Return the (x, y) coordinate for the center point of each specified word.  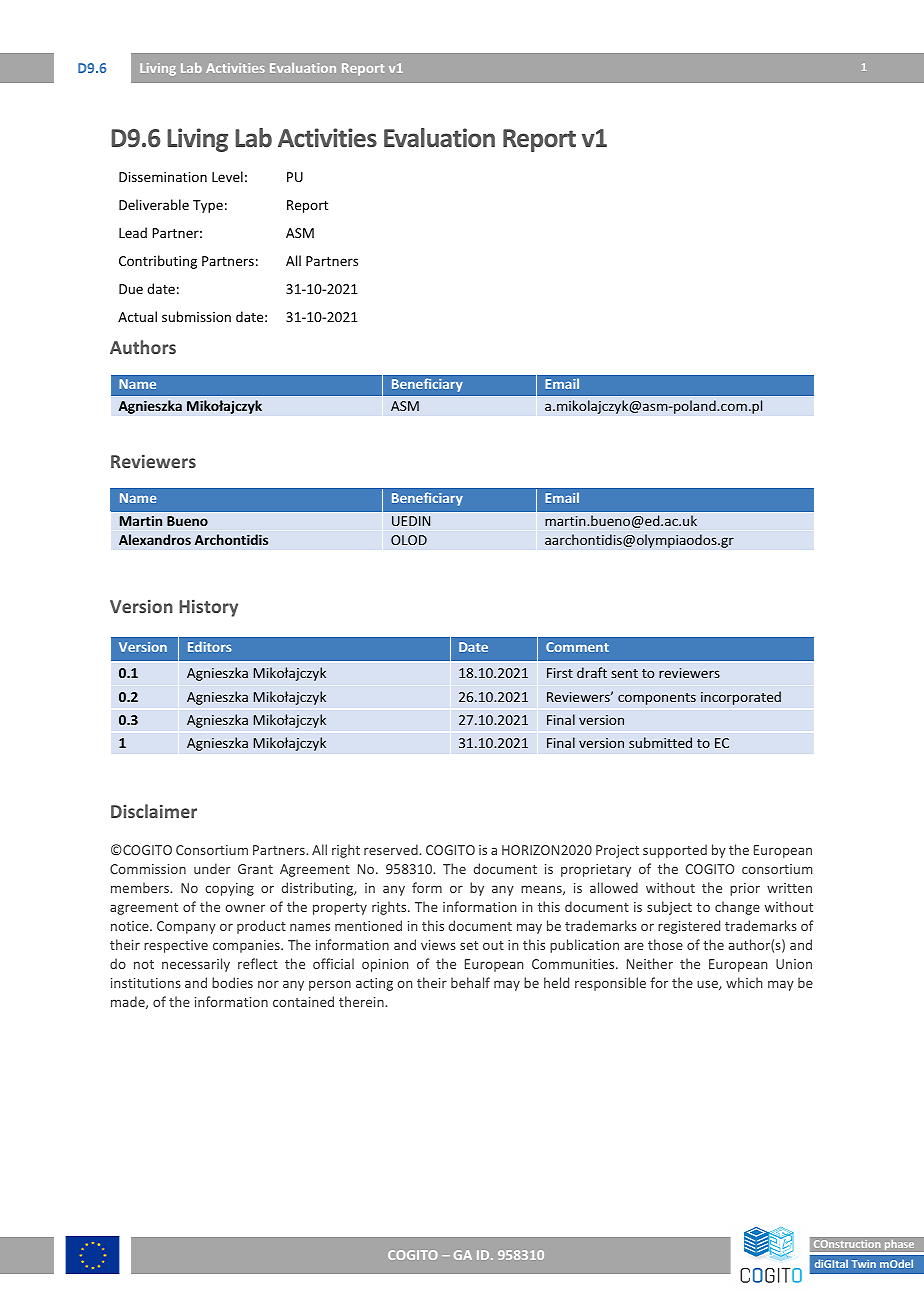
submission (196, 316)
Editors (209, 646)
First (560, 673)
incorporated (741, 698)
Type (208, 206)
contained (303, 1001)
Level (227, 176)
